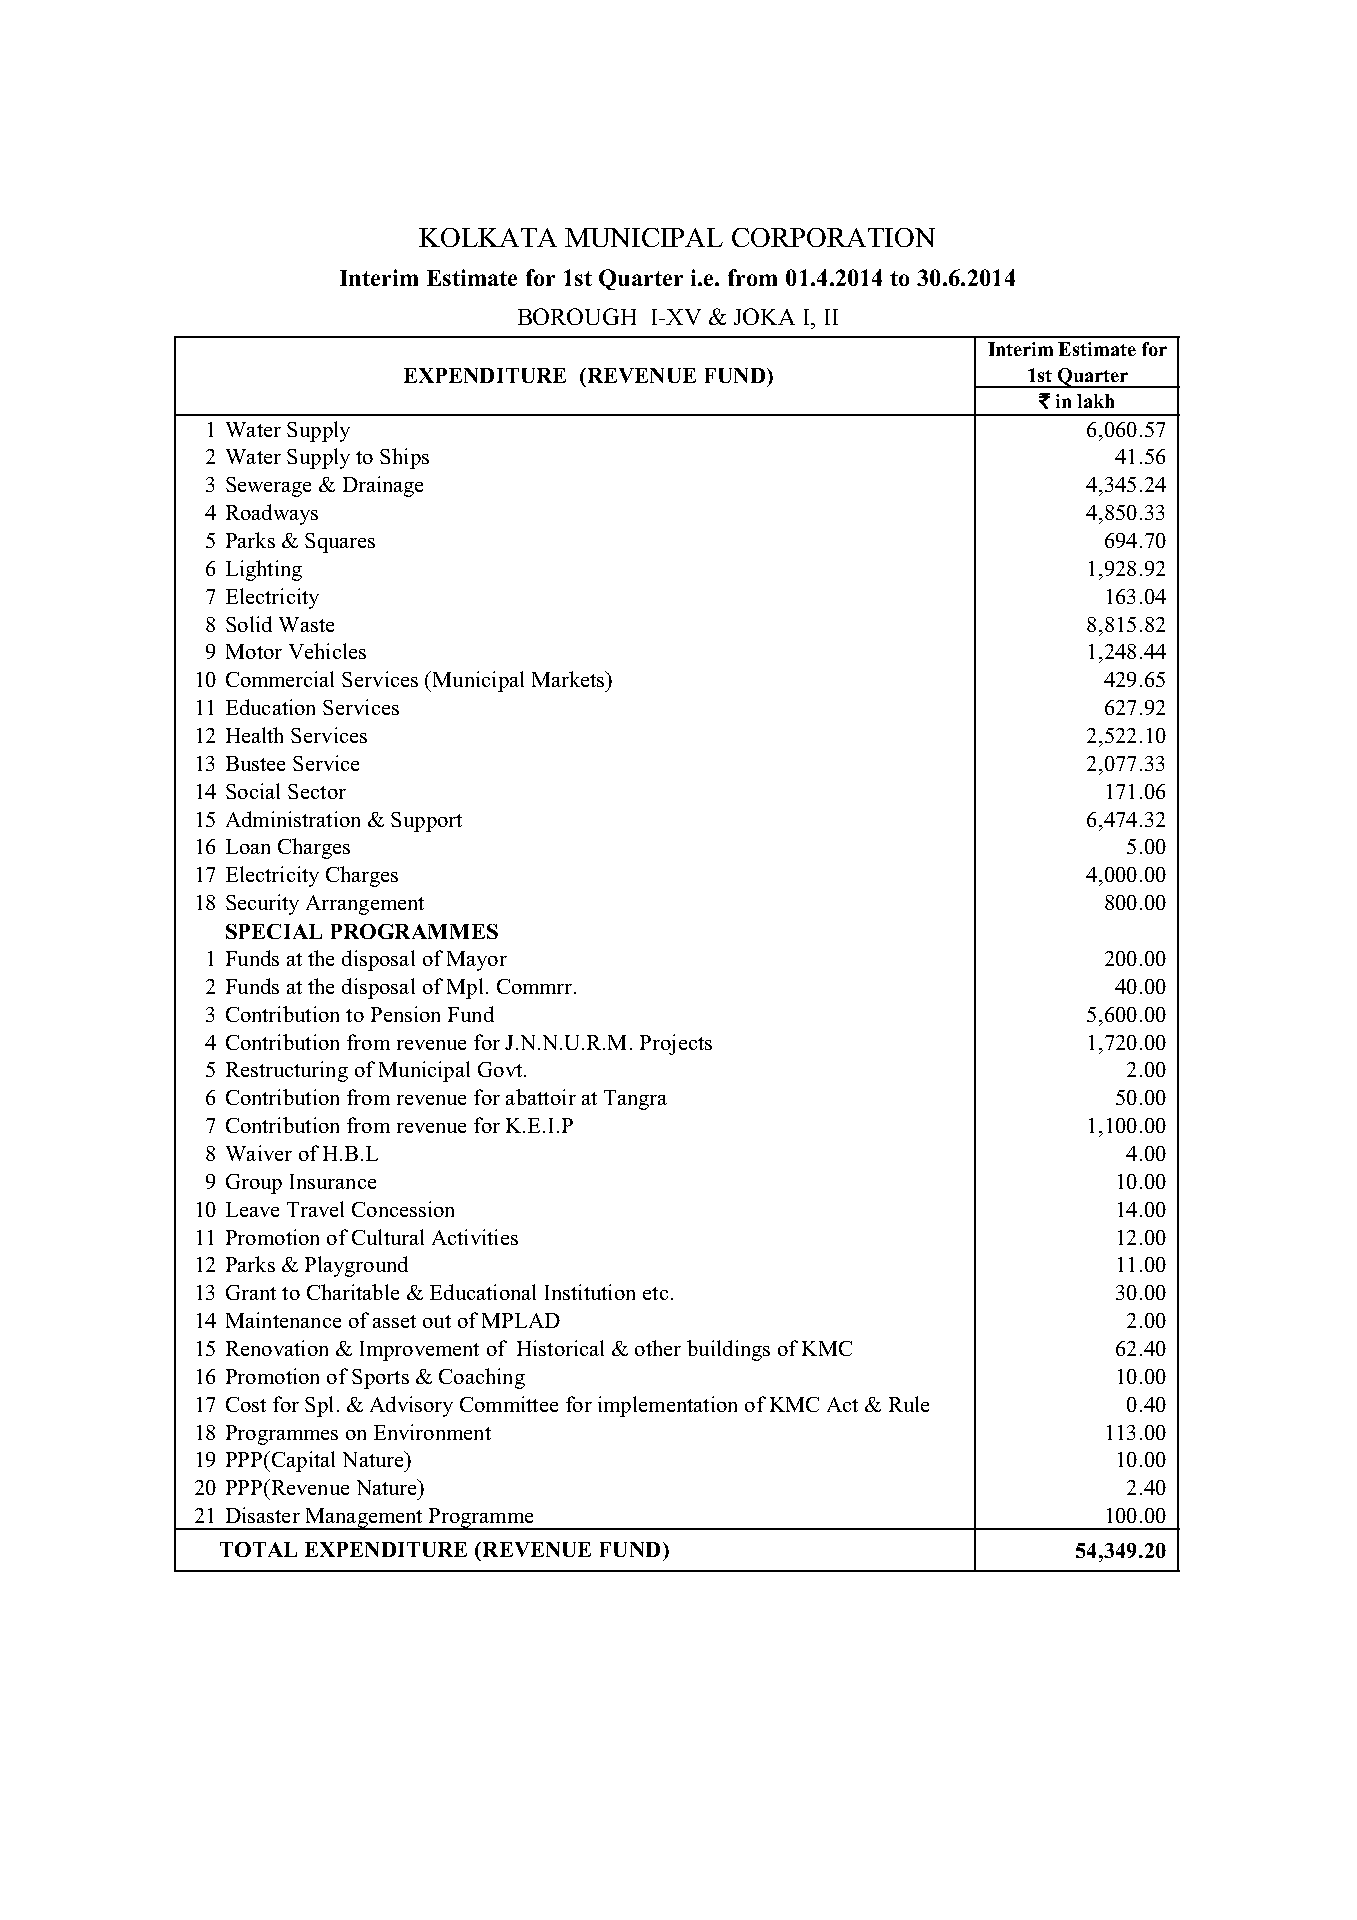 This page has height=1920, width=1357. I want to click on BOROUGH, so click(577, 316).
